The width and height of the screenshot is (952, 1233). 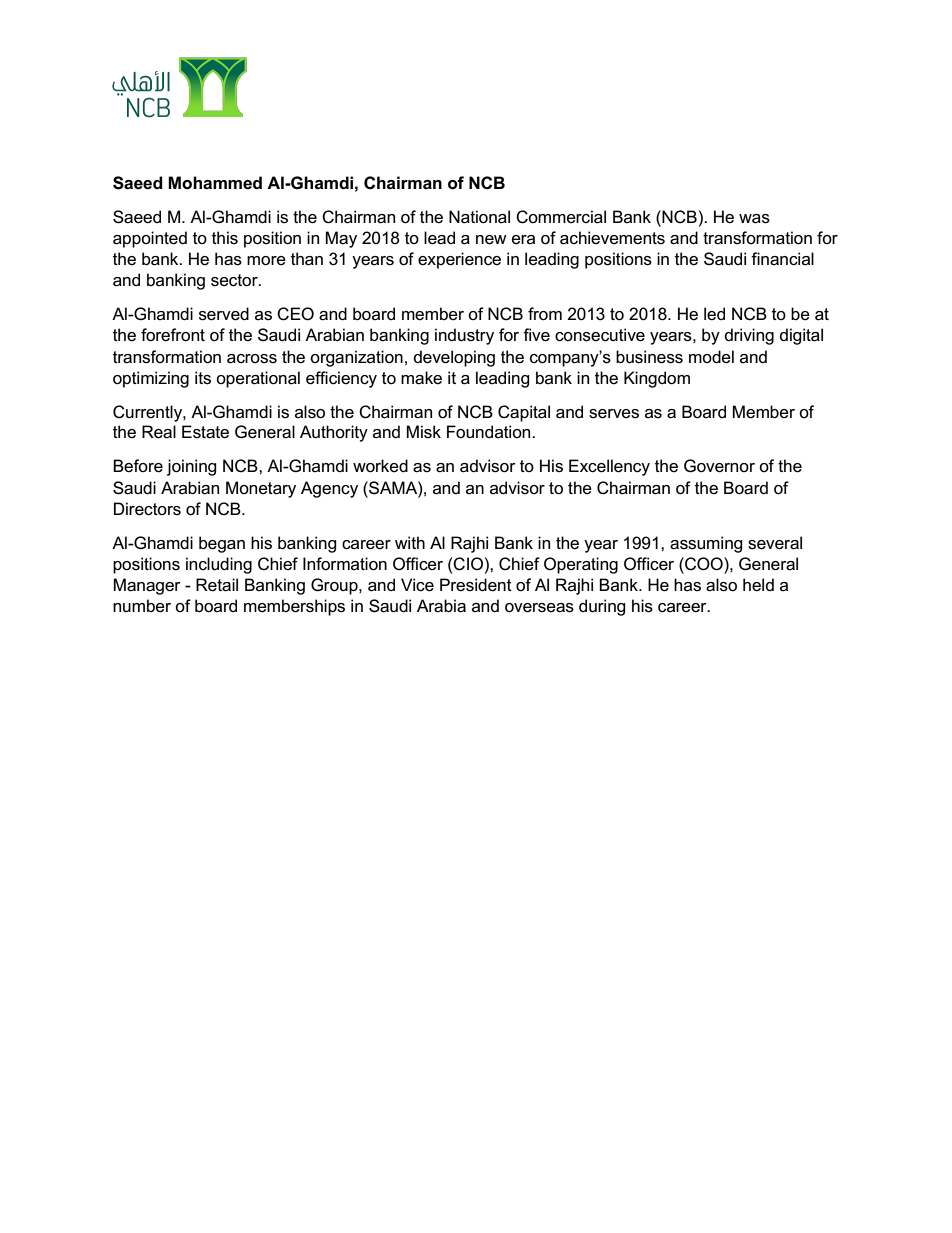 I want to click on Retail, so click(x=217, y=585).
